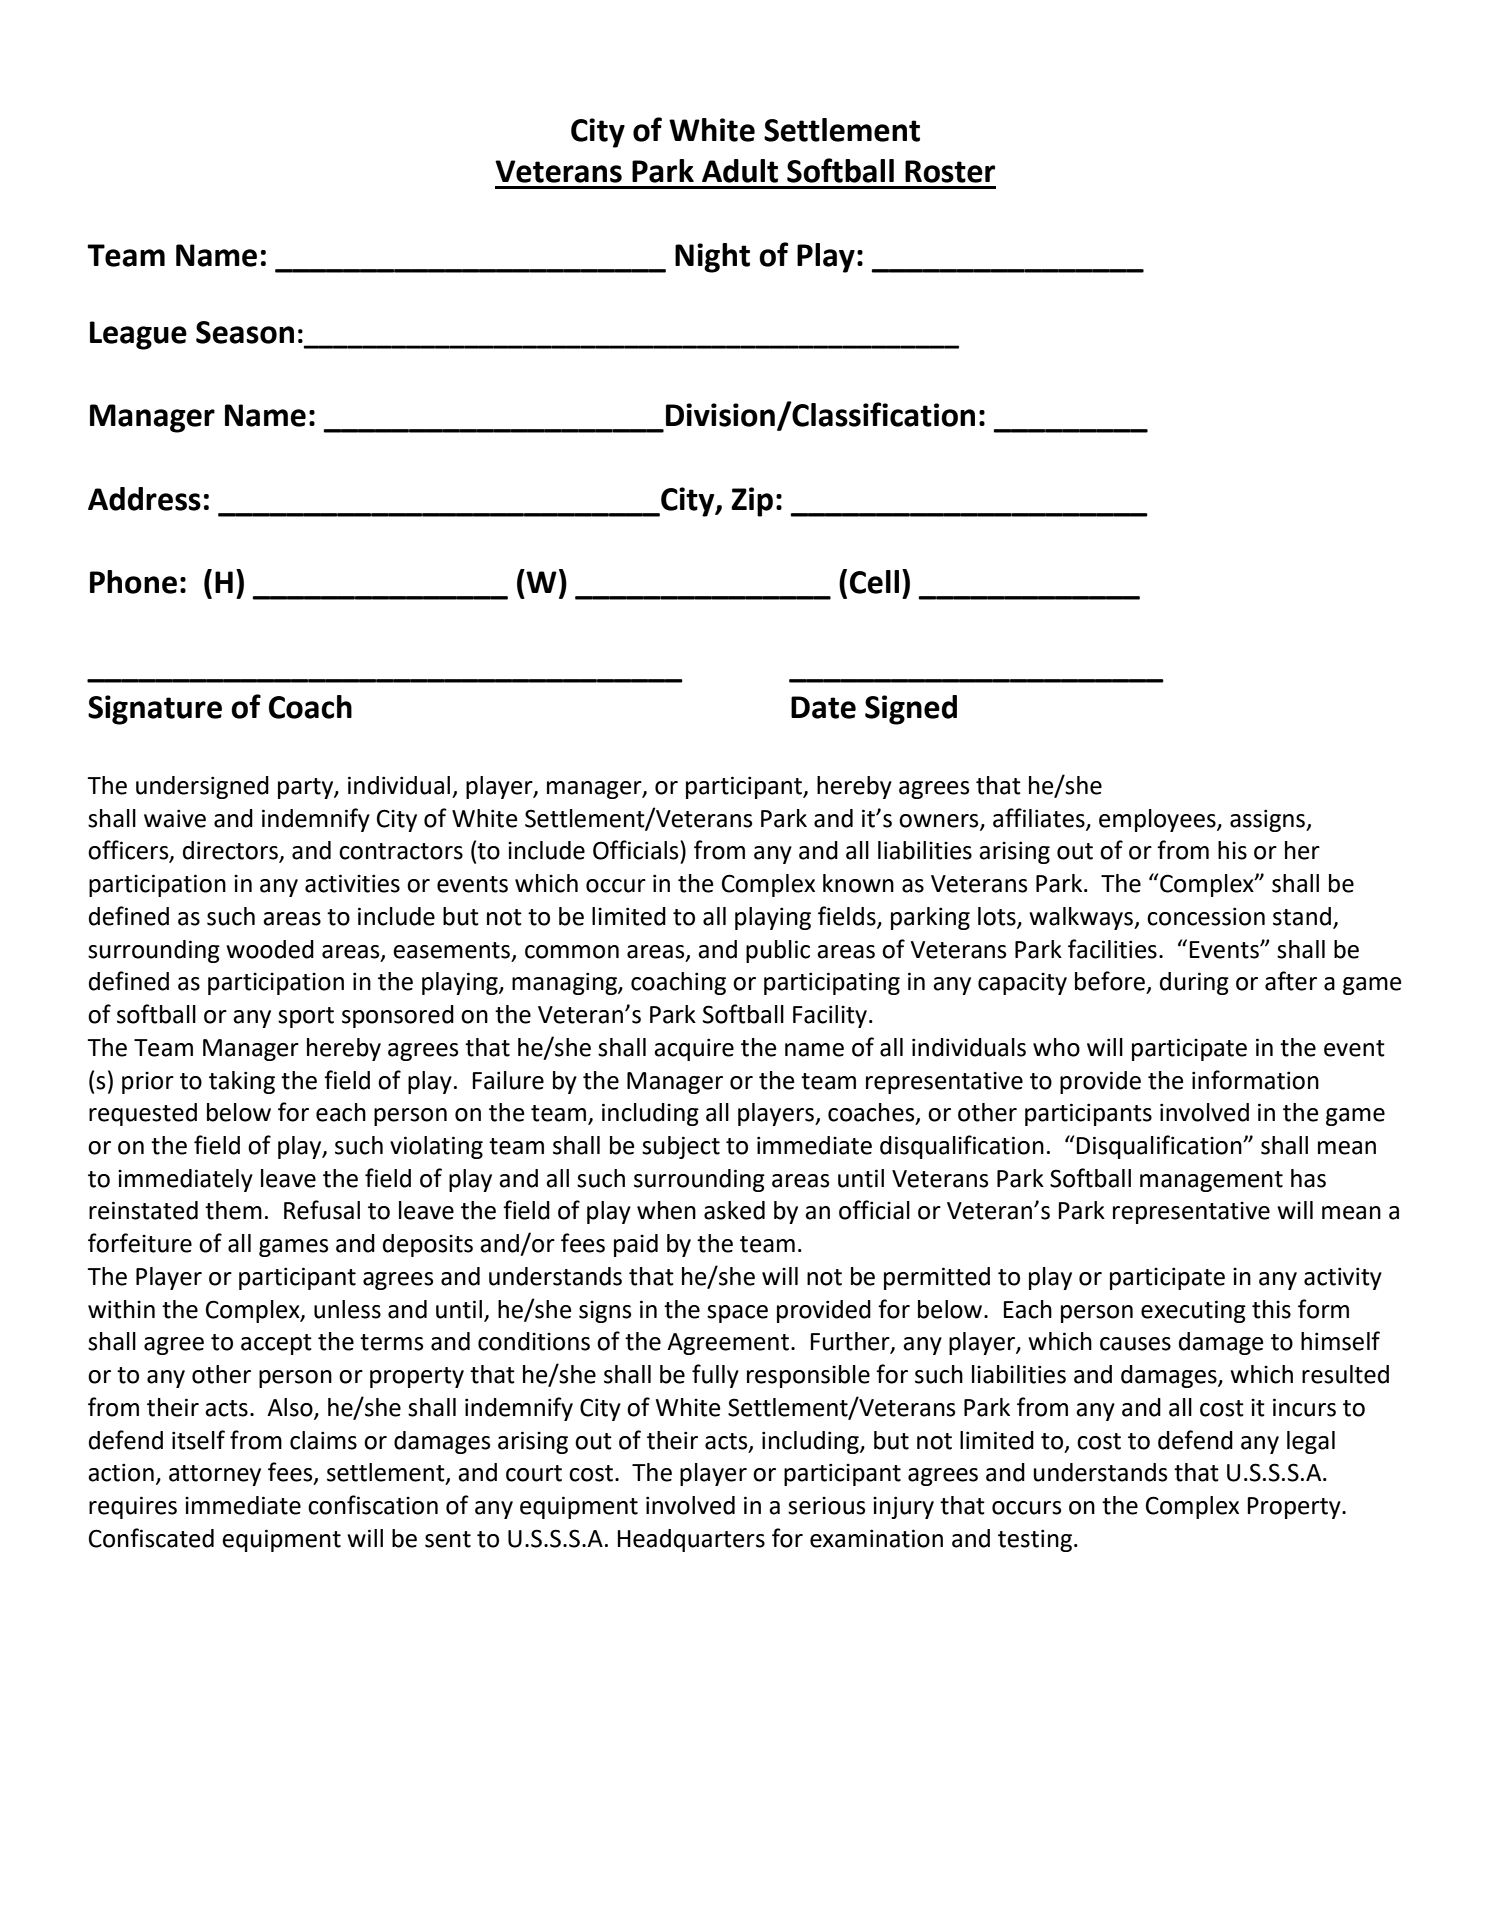  Describe the element at coordinates (144, 499) in the screenshot. I see `Address` at that location.
